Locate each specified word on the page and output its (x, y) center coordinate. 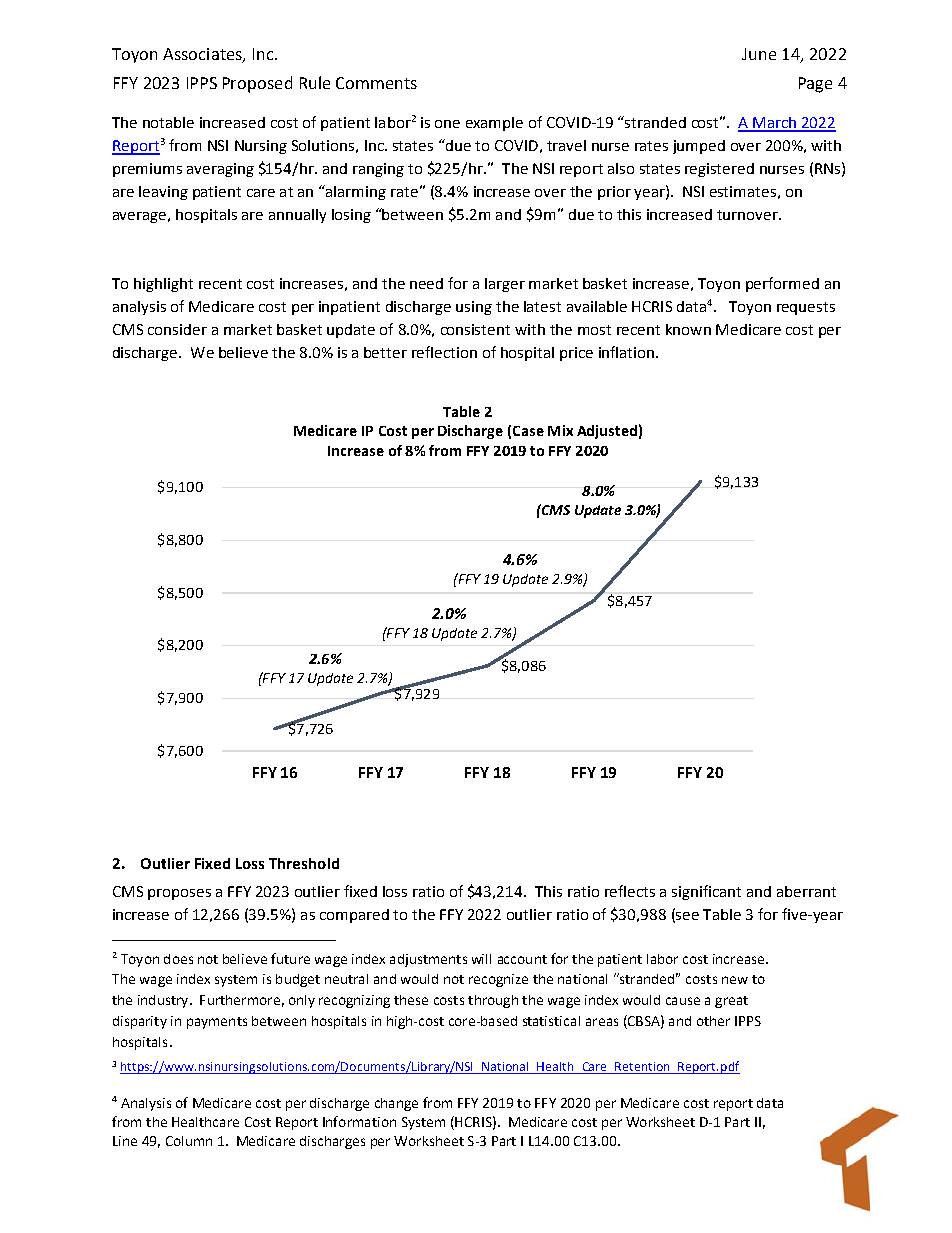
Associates (203, 55)
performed (782, 284)
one (447, 124)
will (481, 959)
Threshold (304, 863)
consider (177, 329)
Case (528, 431)
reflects (630, 891)
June (759, 54)
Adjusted (607, 432)
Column (189, 1141)
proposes (179, 894)
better (385, 352)
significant (706, 892)
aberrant (806, 891)
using (474, 308)
